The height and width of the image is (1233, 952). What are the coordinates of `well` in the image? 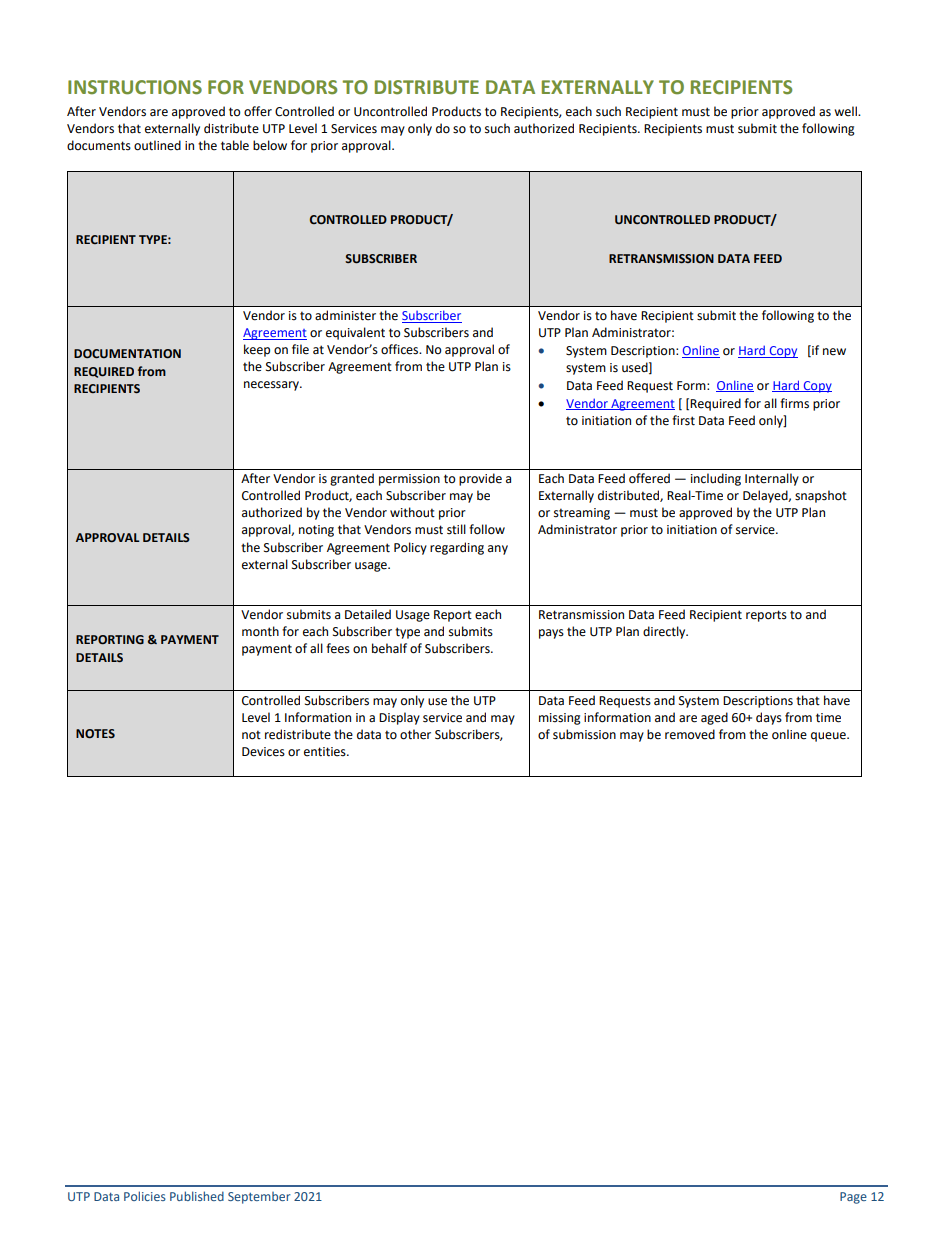 It's located at (846, 111).
